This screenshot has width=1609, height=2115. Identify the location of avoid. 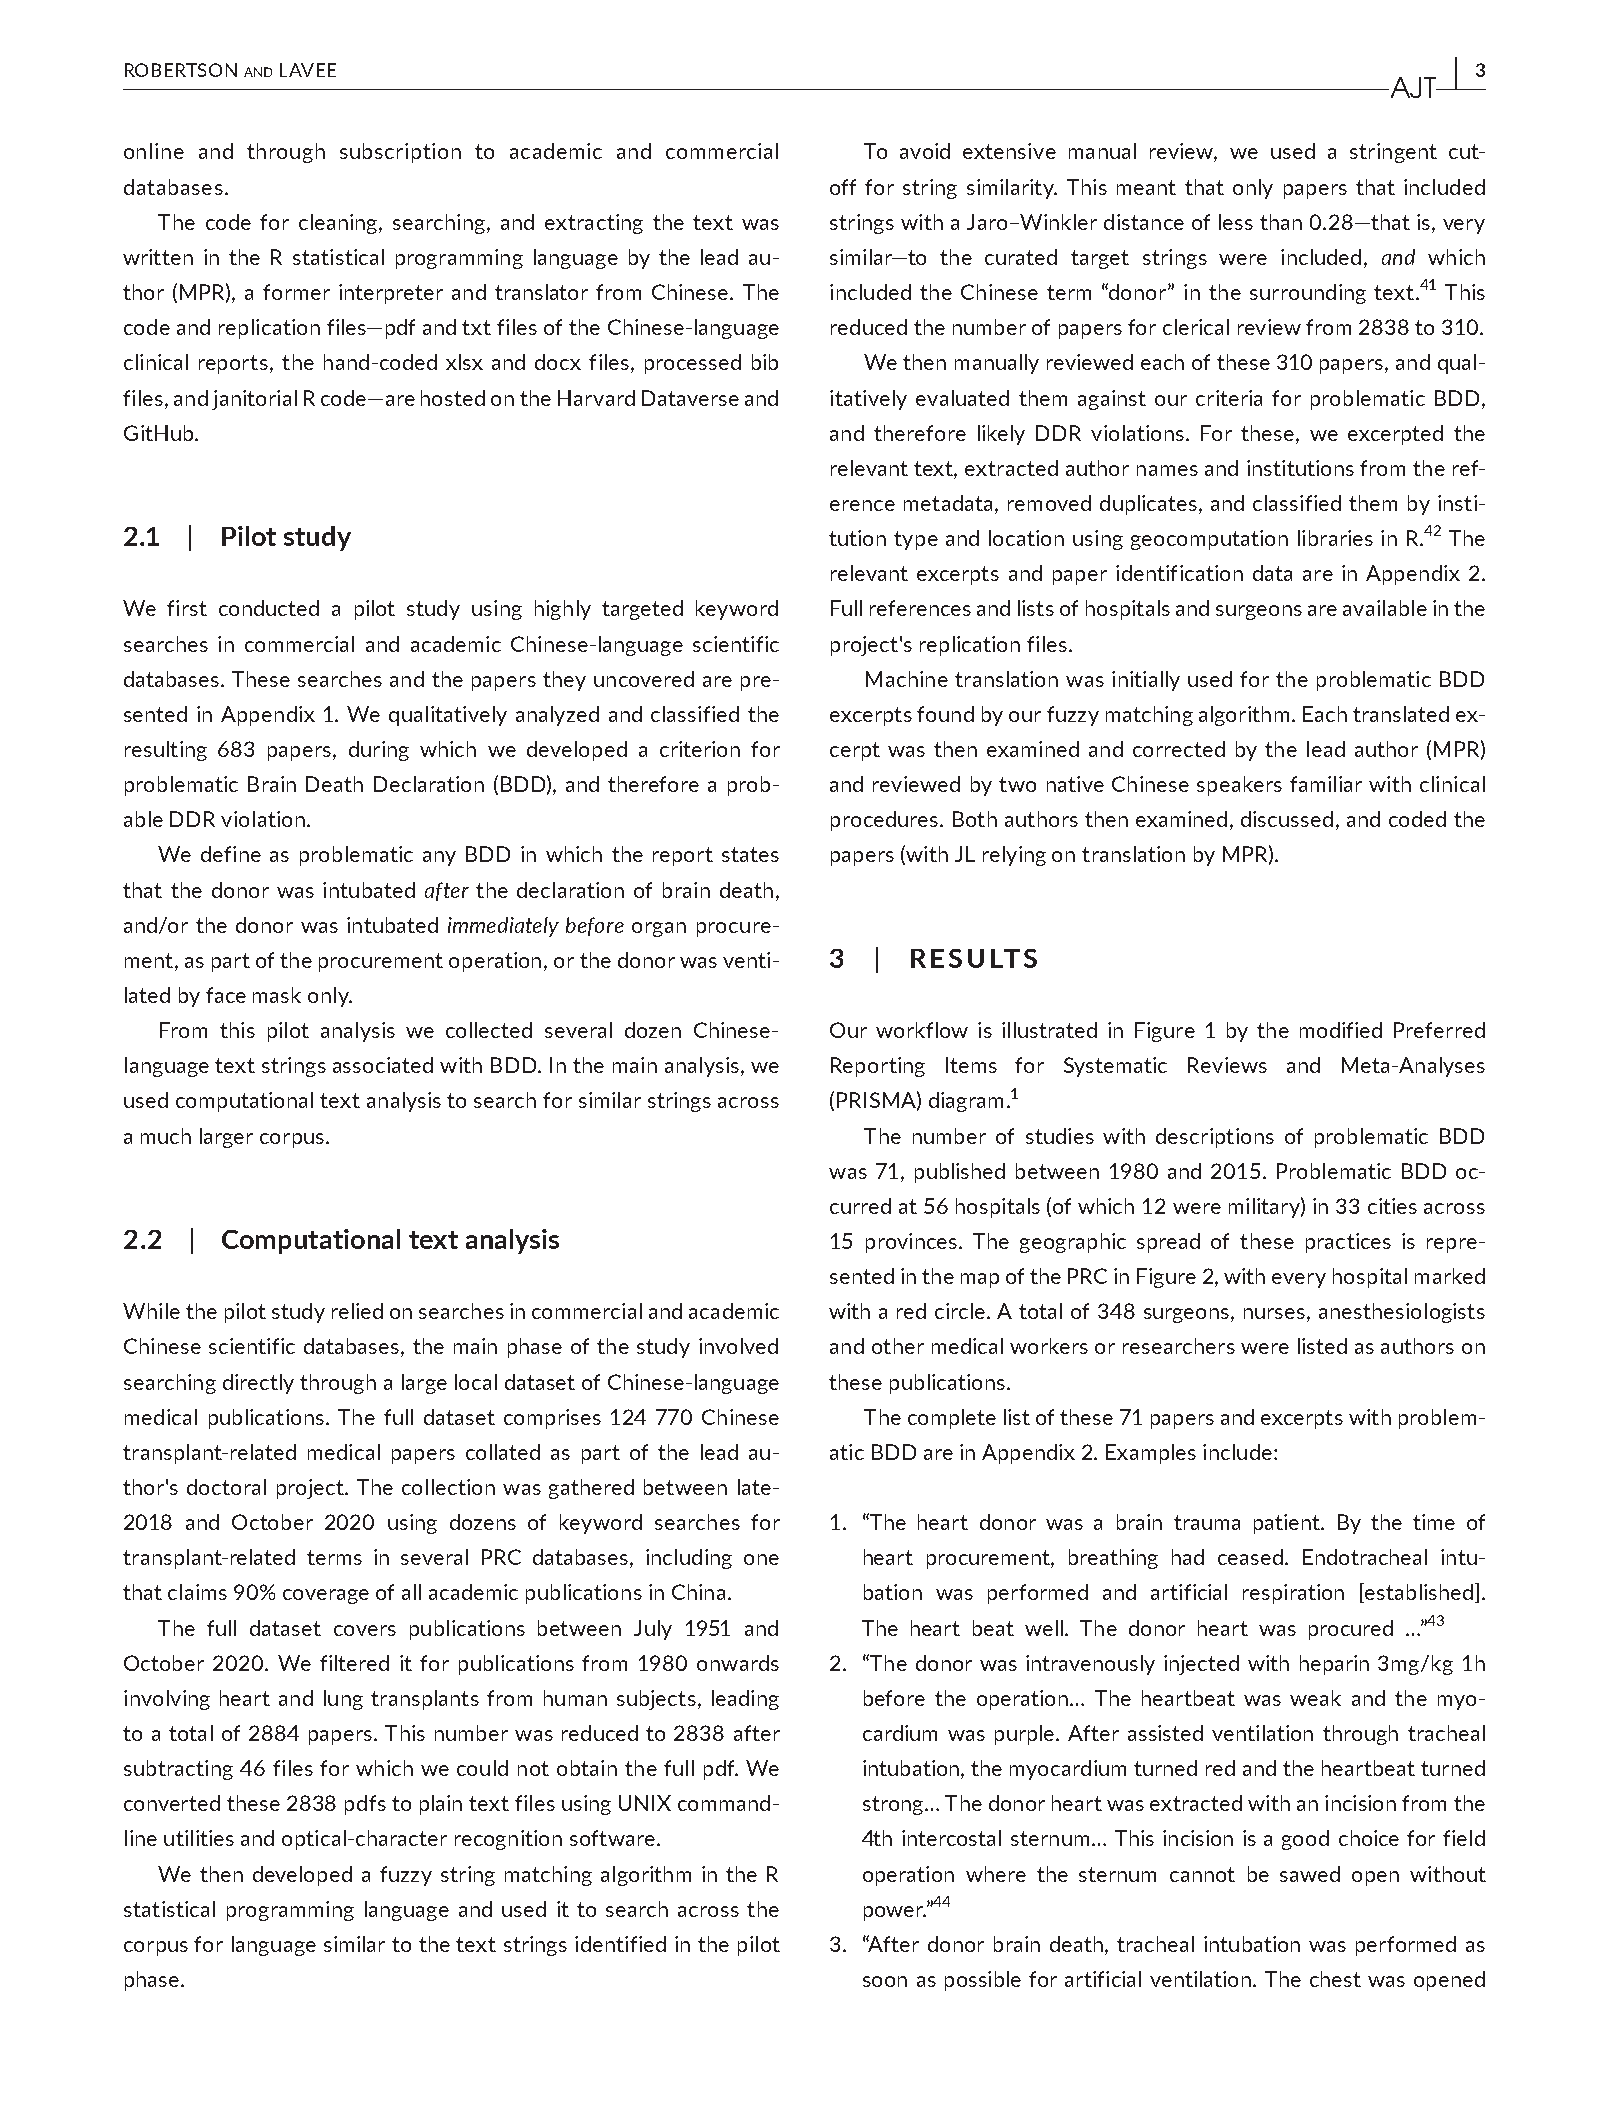
(925, 151).
